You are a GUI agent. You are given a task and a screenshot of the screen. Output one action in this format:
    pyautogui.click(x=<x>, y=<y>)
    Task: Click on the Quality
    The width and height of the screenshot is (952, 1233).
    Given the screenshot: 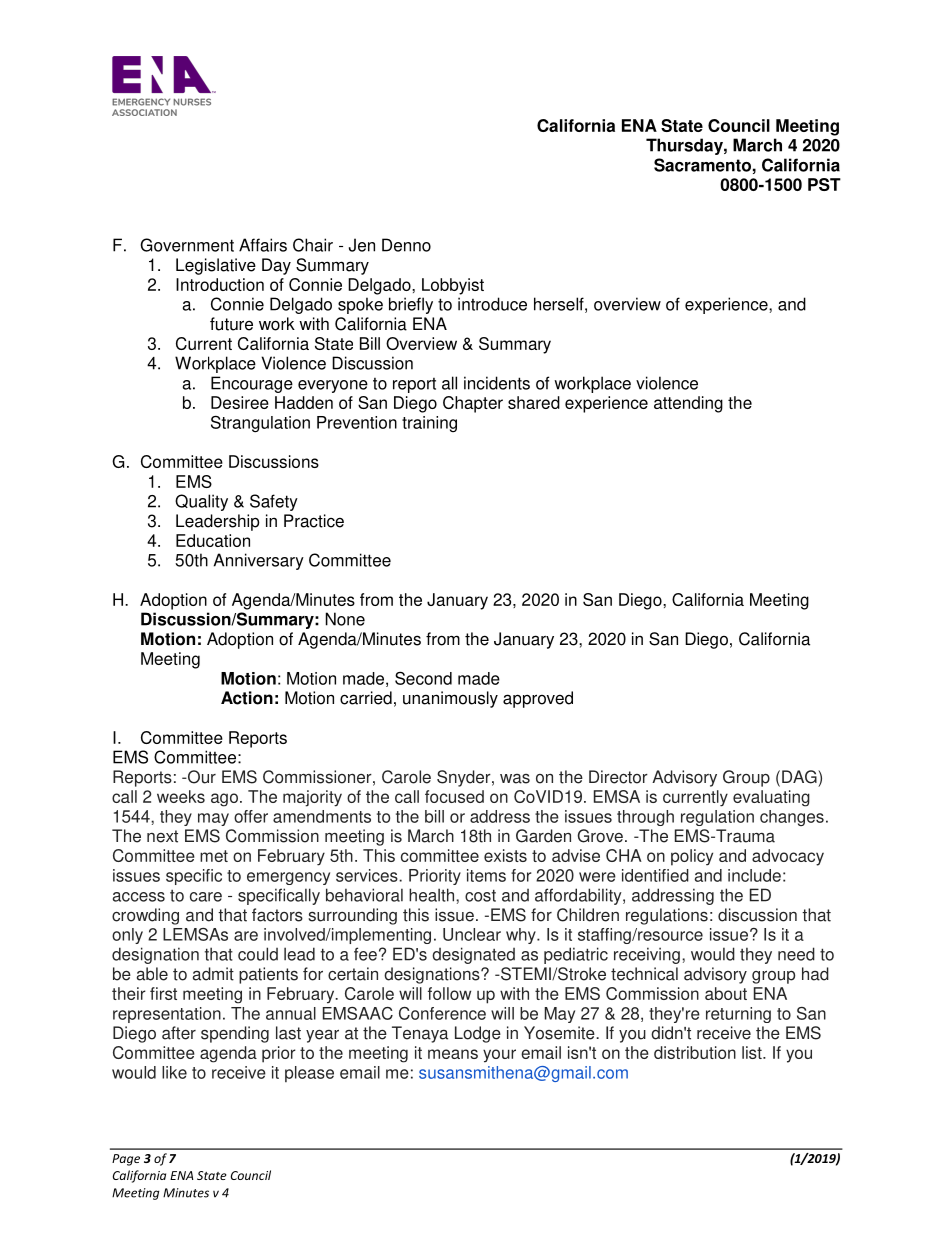 What is the action you would take?
    pyautogui.click(x=201, y=502)
